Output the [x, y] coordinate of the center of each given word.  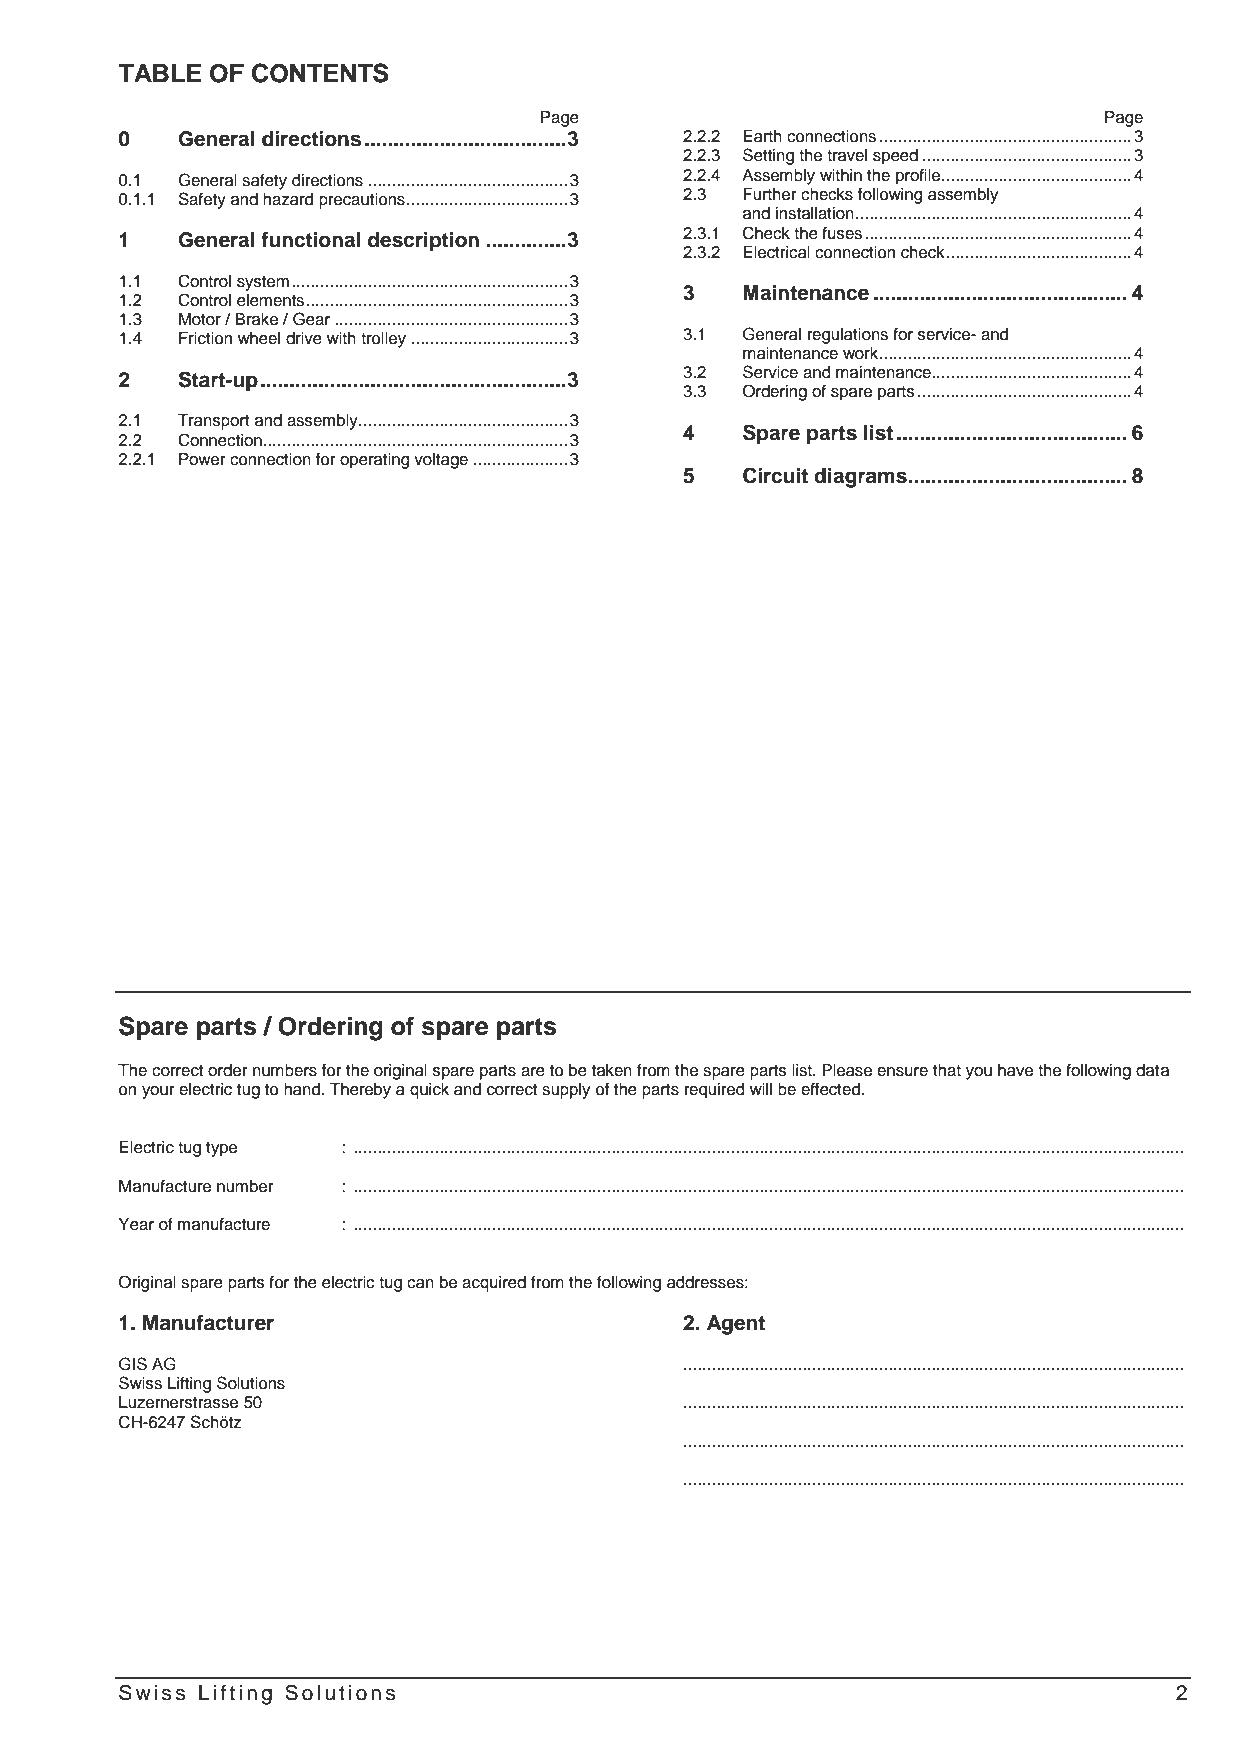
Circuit [775, 475]
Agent [736, 1325]
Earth [762, 136]
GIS [133, 1364]
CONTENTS [320, 73]
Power [202, 459]
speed [895, 157]
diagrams [860, 478]
